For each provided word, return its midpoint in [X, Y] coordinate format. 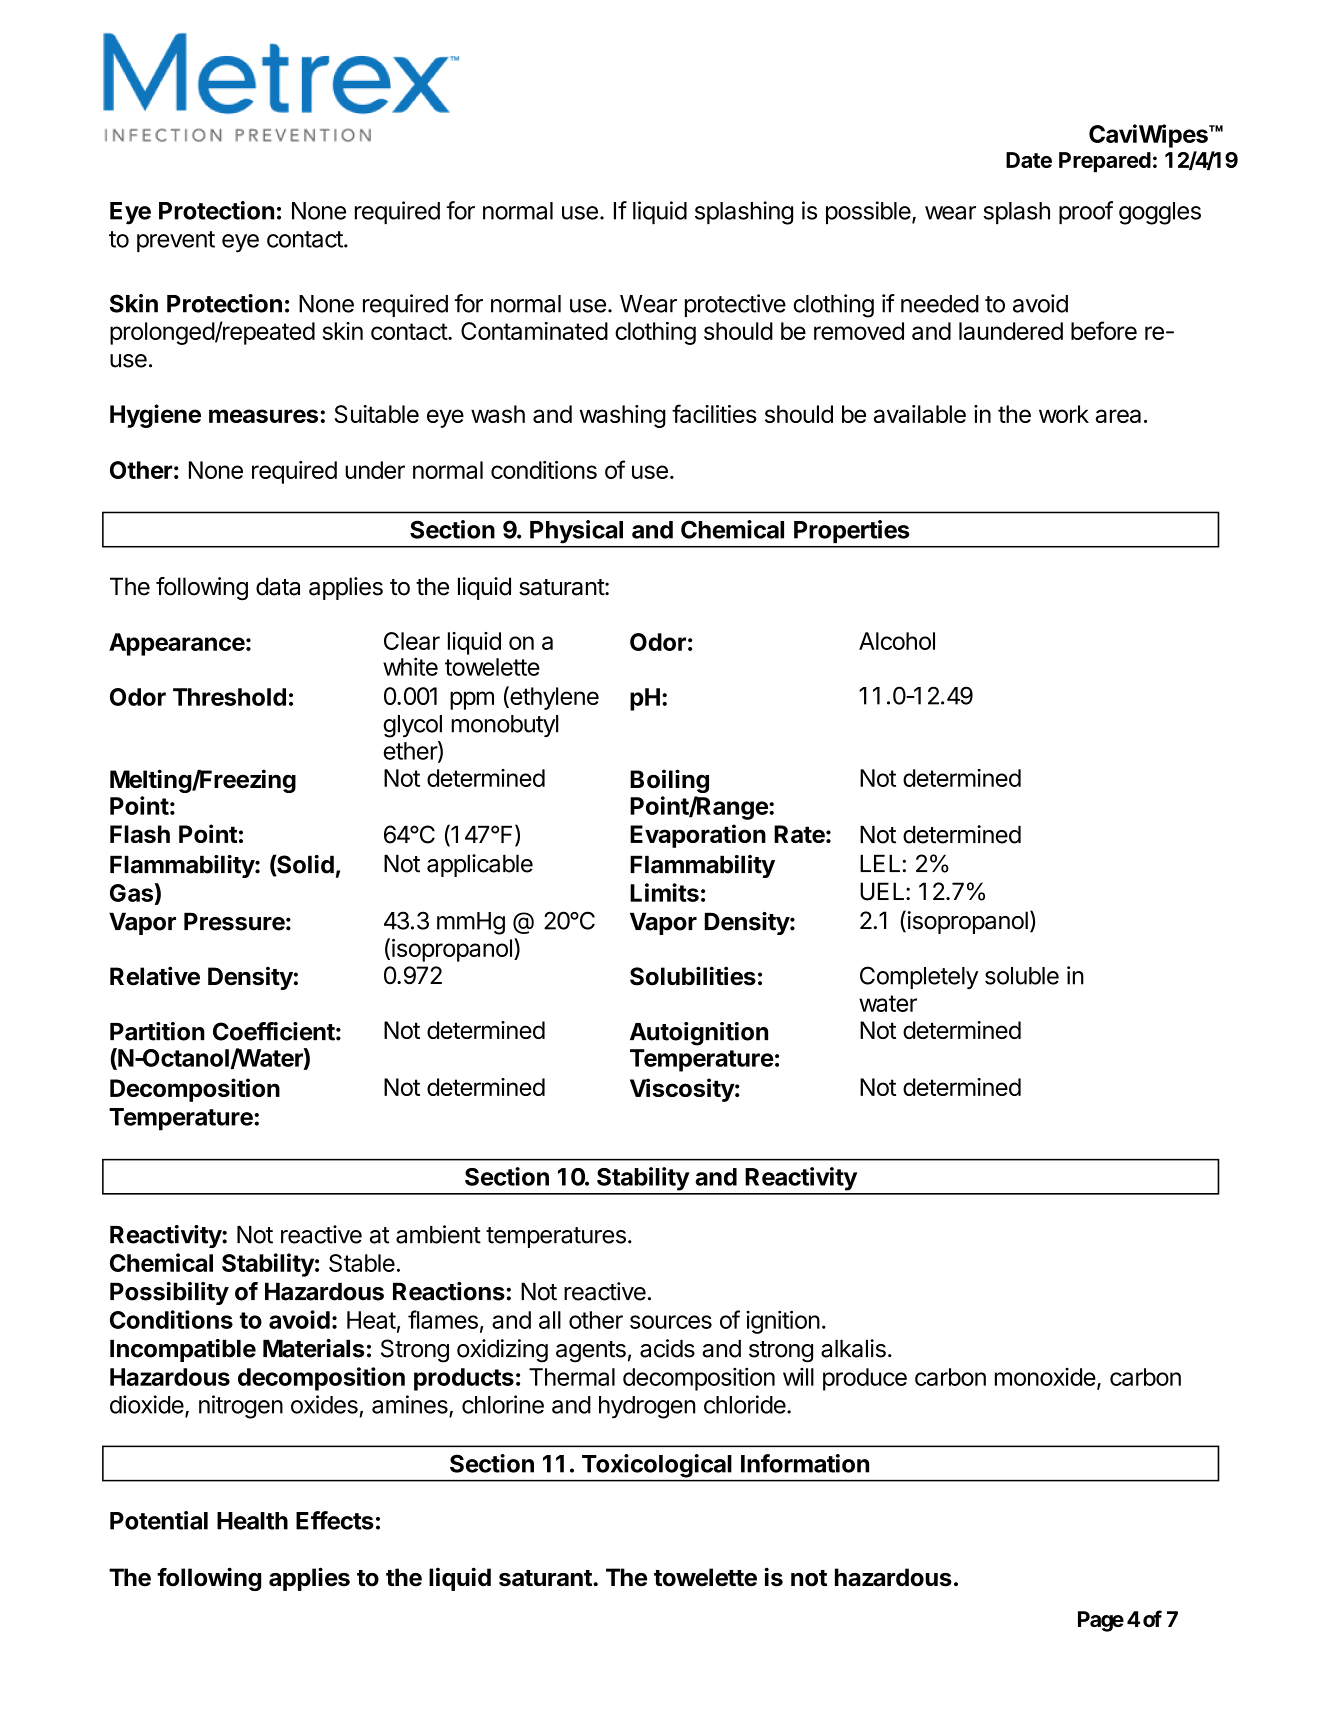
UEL [883, 891]
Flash [140, 834]
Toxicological [656, 1466]
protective [735, 305]
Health [252, 1521]
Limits [664, 892]
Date [1029, 160]
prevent [176, 241]
